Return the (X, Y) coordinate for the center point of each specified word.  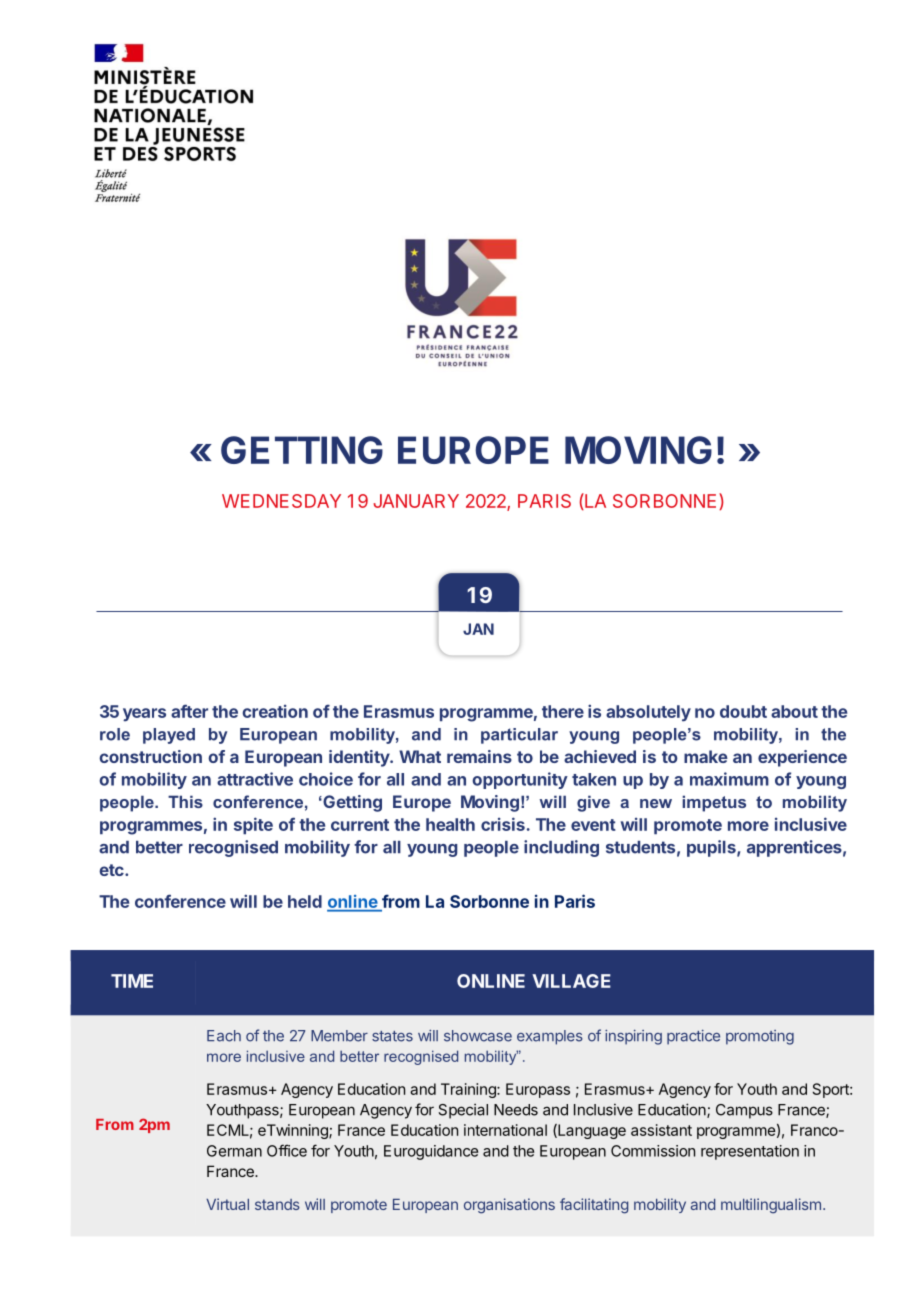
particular (519, 736)
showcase (478, 1036)
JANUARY (416, 501)
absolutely (648, 713)
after (189, 711)
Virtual (227, 1204)
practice (693, 1037)
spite (253, 825)
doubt (743, 711)
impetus (714, 803)
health (450, 824)
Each (224, 1036)
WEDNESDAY (281, 501)
